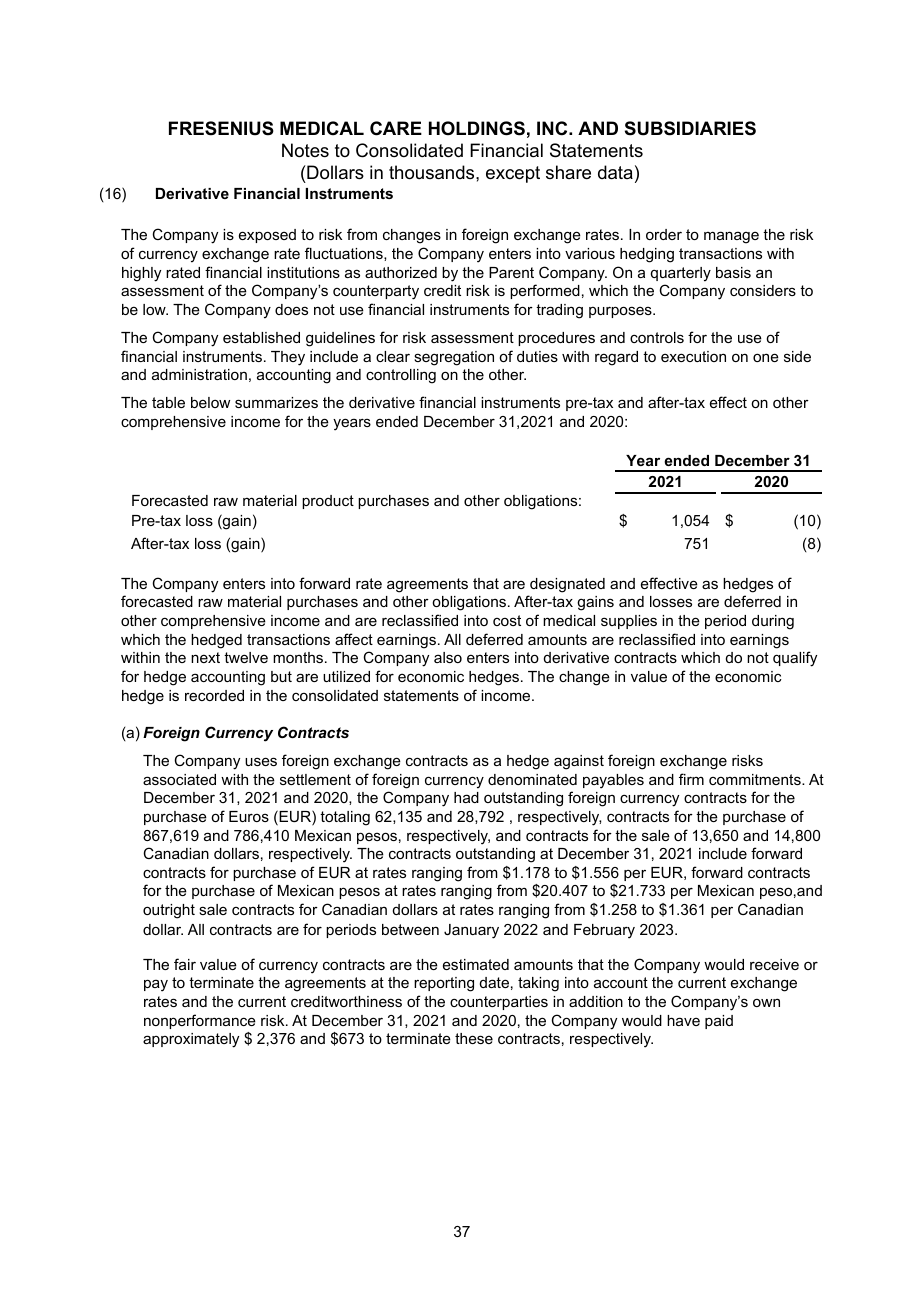 This screenshot has height=1308, width=924. Describe the element at coordinates (305, 150) in the screenshot. I see `Notes` at that location.
